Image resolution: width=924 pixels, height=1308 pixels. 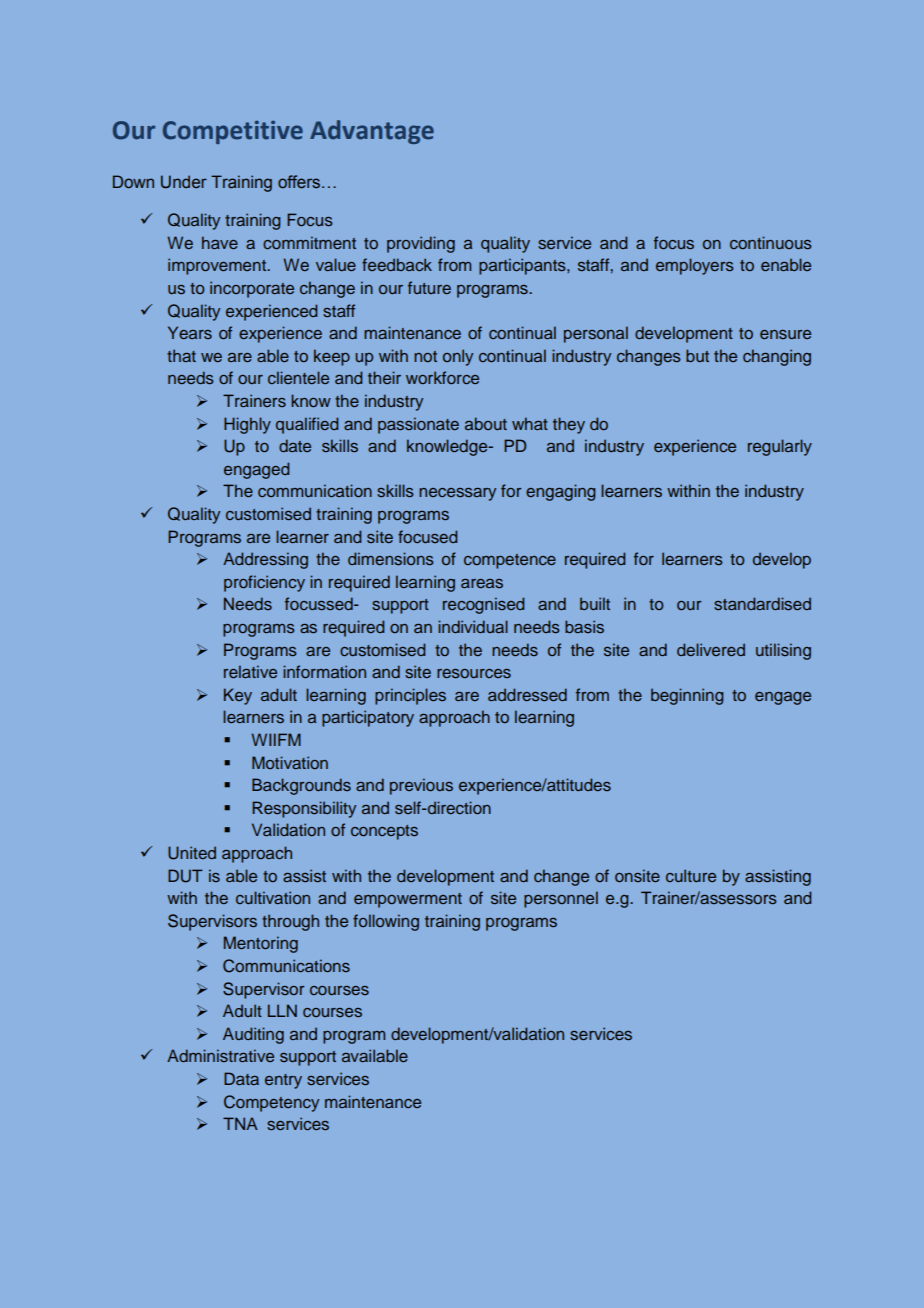 What do you see at coordinates (711, 649) in the screenshot?
I see `delivered` at bounding box center [711, 649].
